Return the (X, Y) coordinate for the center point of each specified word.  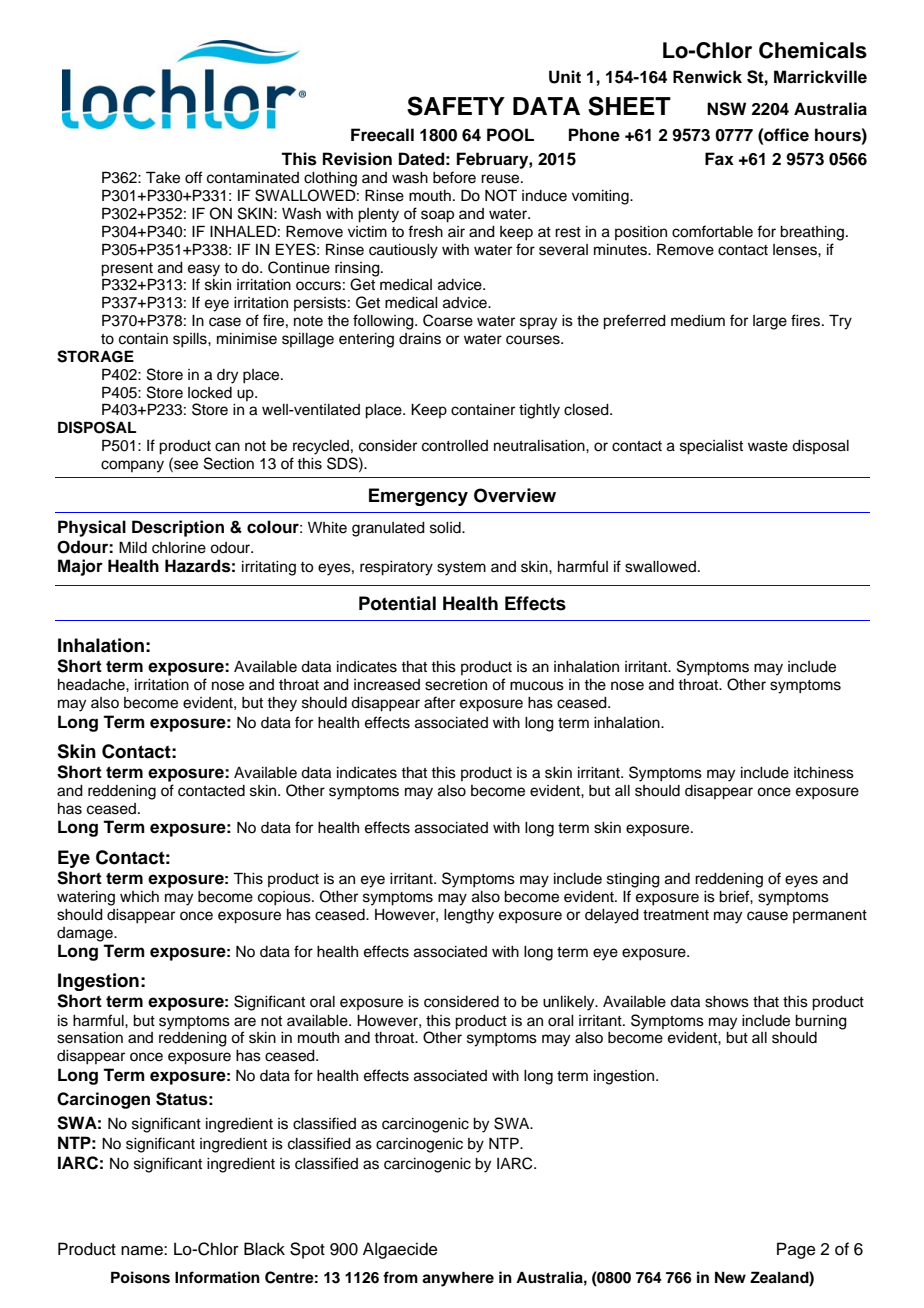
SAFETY (456, 106)
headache (92, 685)
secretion (456, 685)
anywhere (458, 1279)
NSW (726, 109)
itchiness (824, 773)
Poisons (140, 1277)
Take (163, 177)
